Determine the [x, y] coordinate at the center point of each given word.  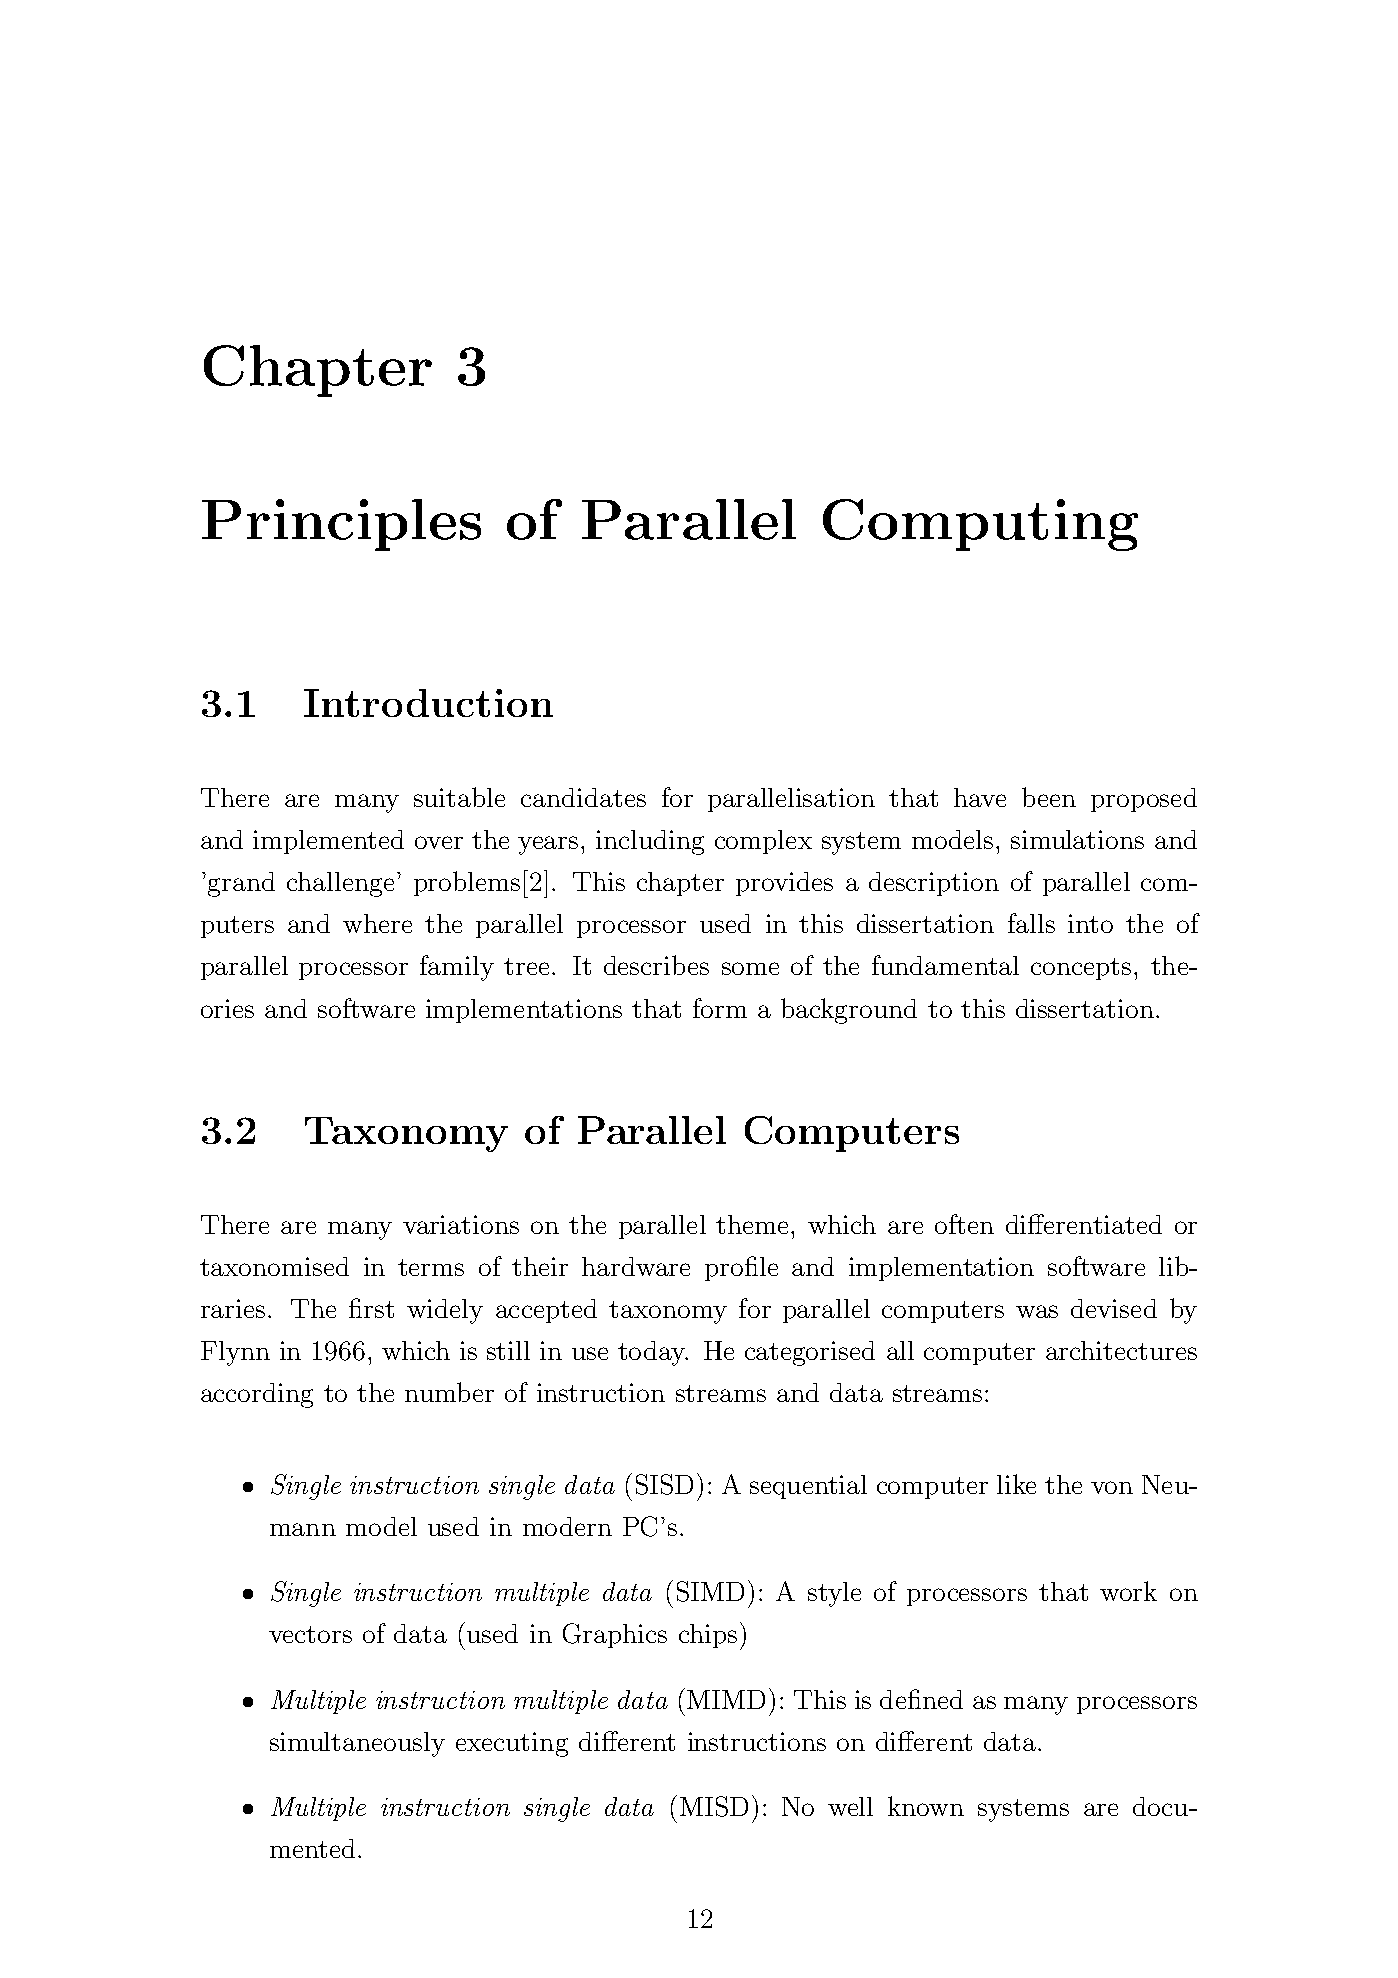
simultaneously [357, 1744]
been [1049, 797]
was [1037, 1311]
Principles [341, 525]
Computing [980, 525]
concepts [1081, 969]
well [850, 1806]
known [926, 1806]
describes [656, 965]
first [371, 1308]
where [377, 923]
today [652, 1353]
